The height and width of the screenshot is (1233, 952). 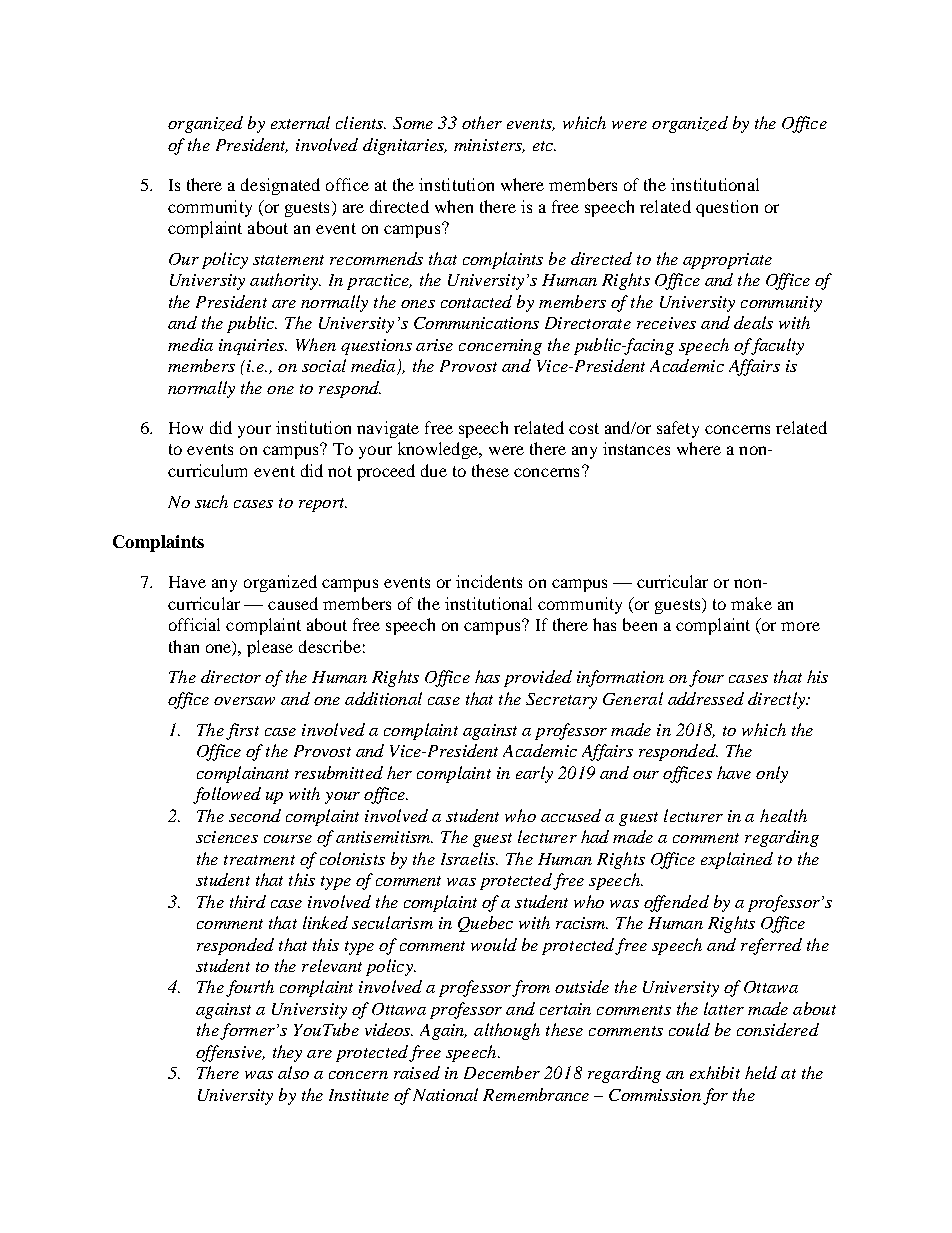 I want to click on caused, so click(x=293, y=603).
